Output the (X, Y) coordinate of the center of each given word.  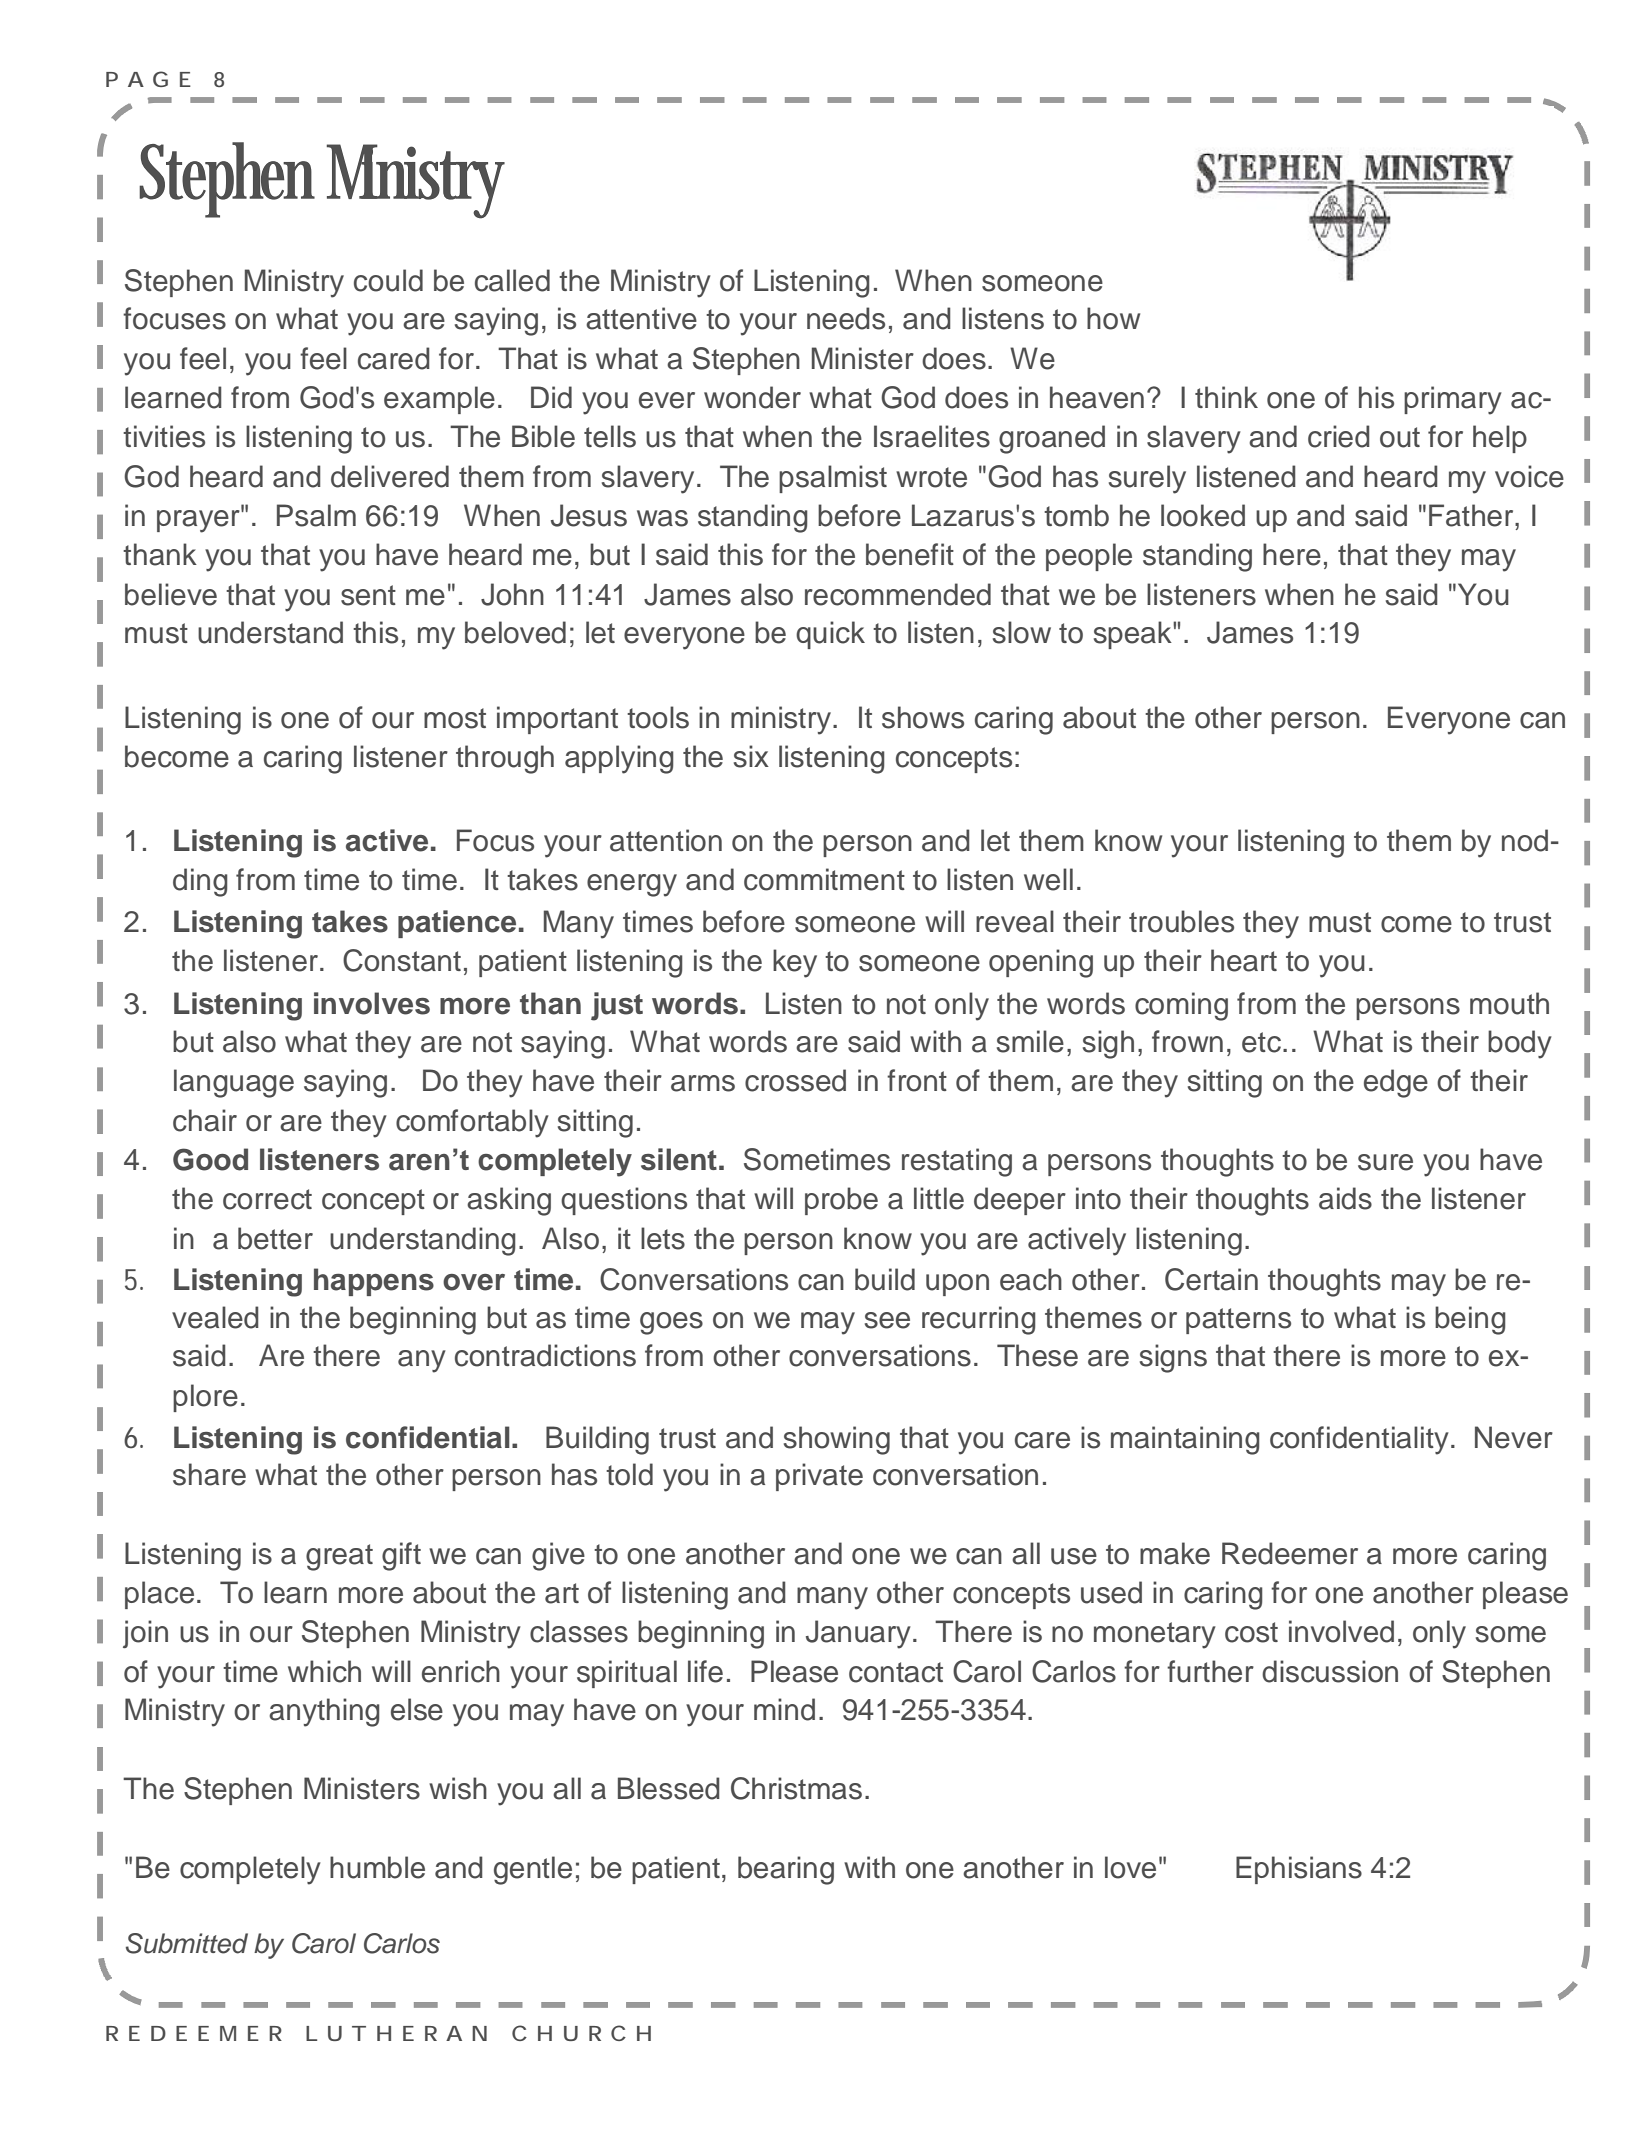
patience (457, 924)
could (388, 280)
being (1470, 1320)
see (887, 1320)
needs (846, 318)
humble (377, 1867)
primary (1453, 400)
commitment (824, 879)
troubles (1181, 921)
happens (374, 1282)
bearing (786, 1870)
